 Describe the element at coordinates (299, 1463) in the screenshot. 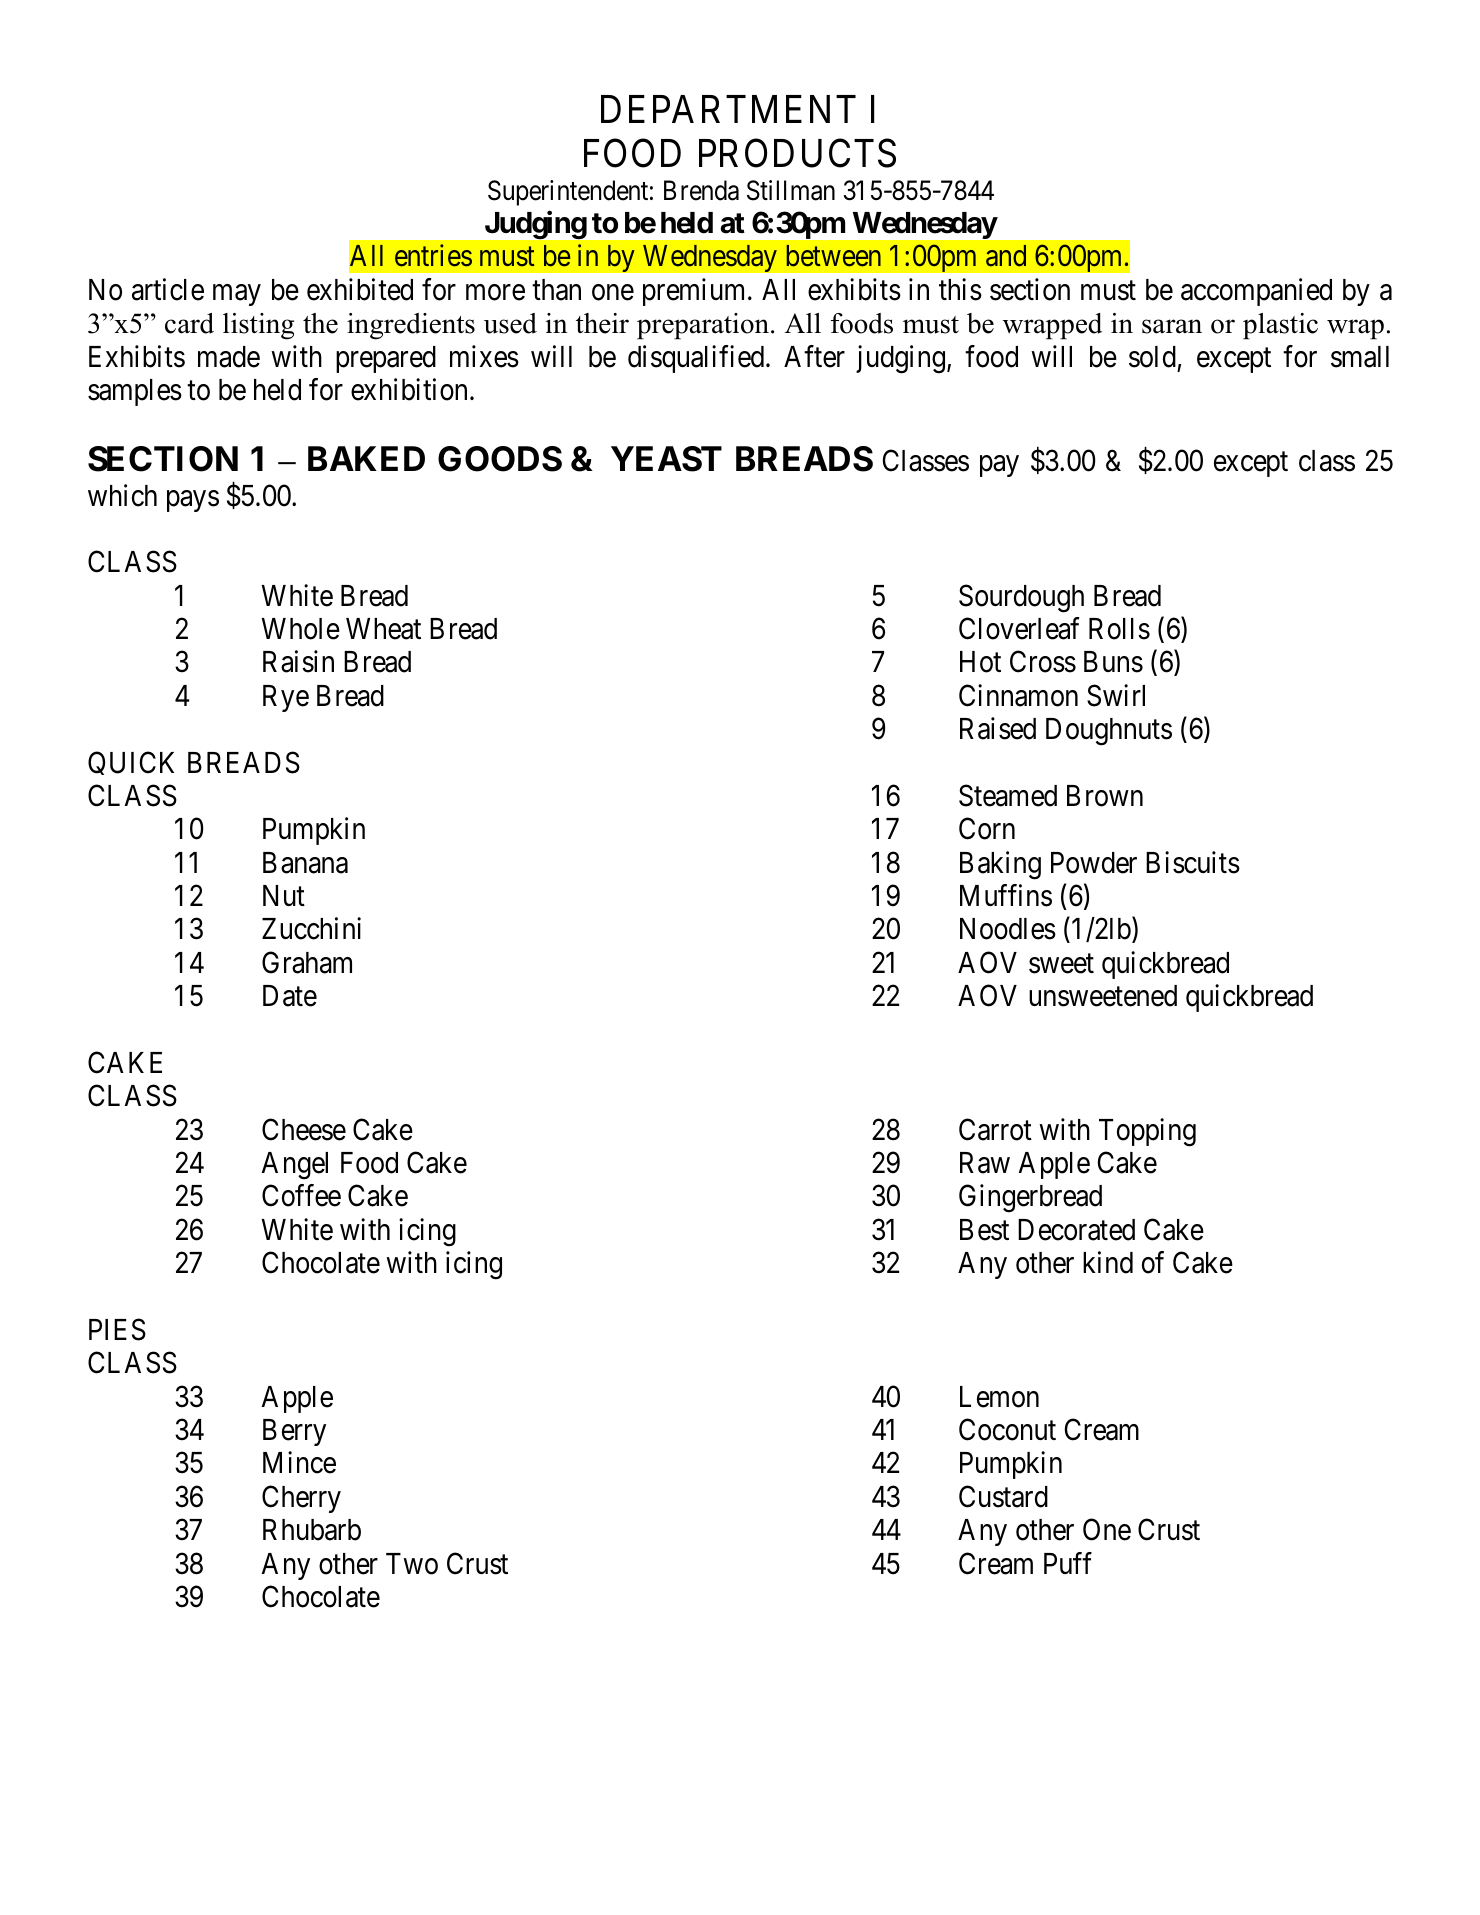

I see `Mince` at that location.
